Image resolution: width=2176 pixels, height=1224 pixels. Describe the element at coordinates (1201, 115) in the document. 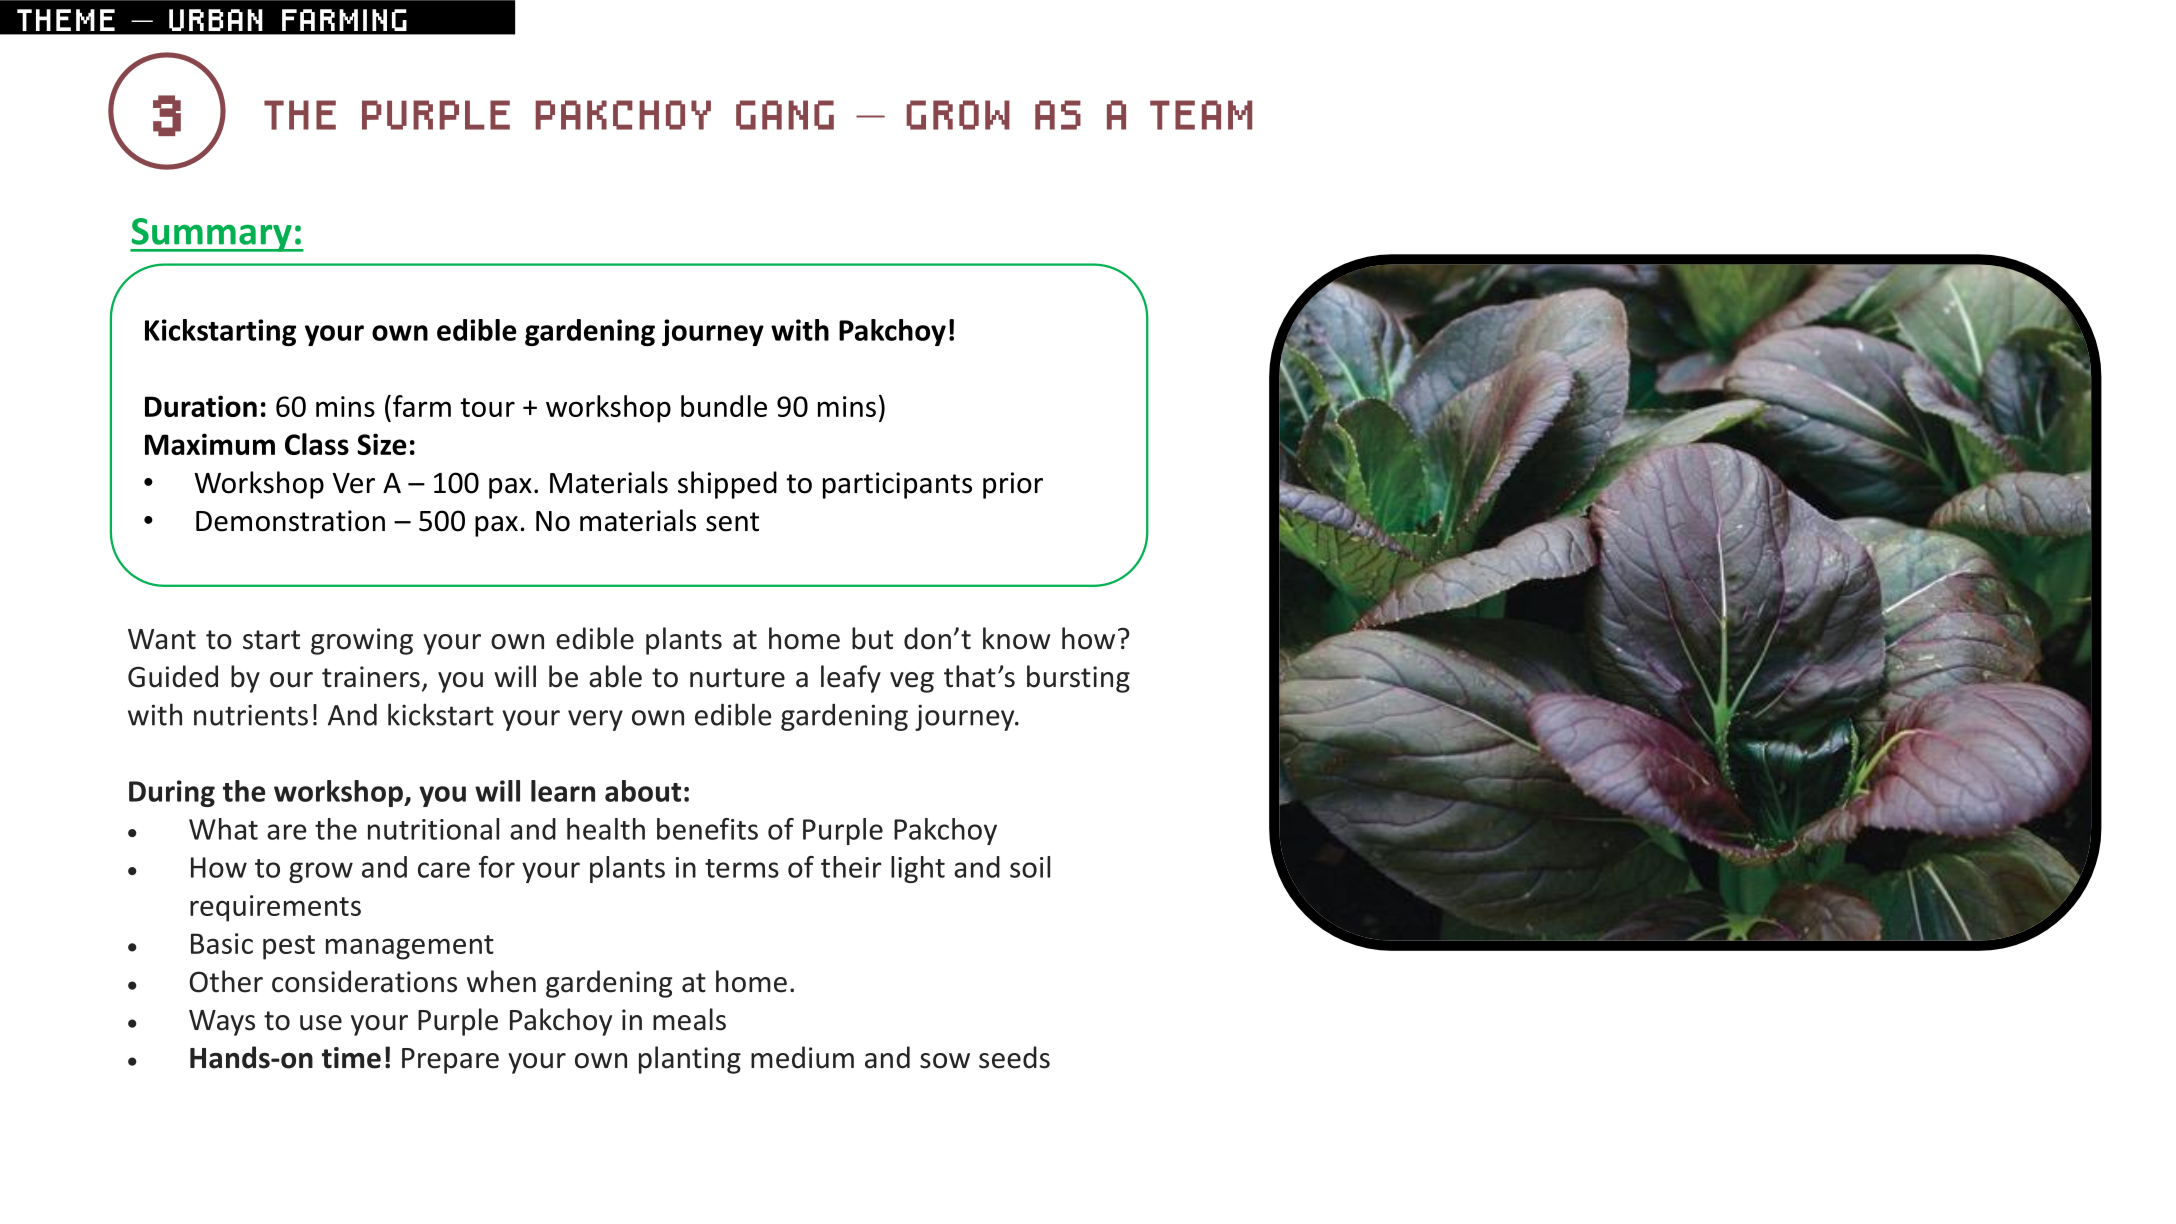

I see `TEAM` at that location.
